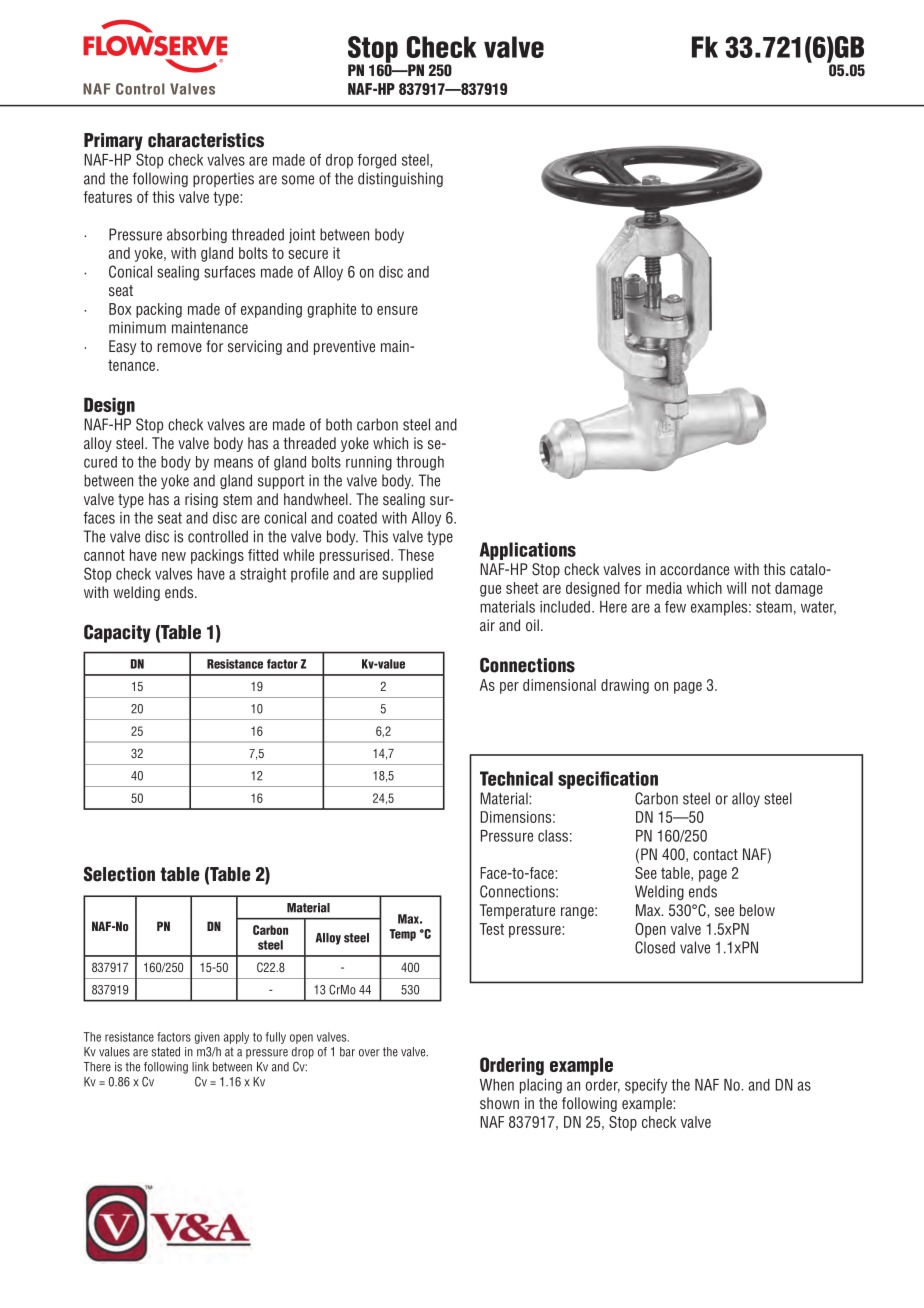  I want to click on properties, so click(223, 179).
